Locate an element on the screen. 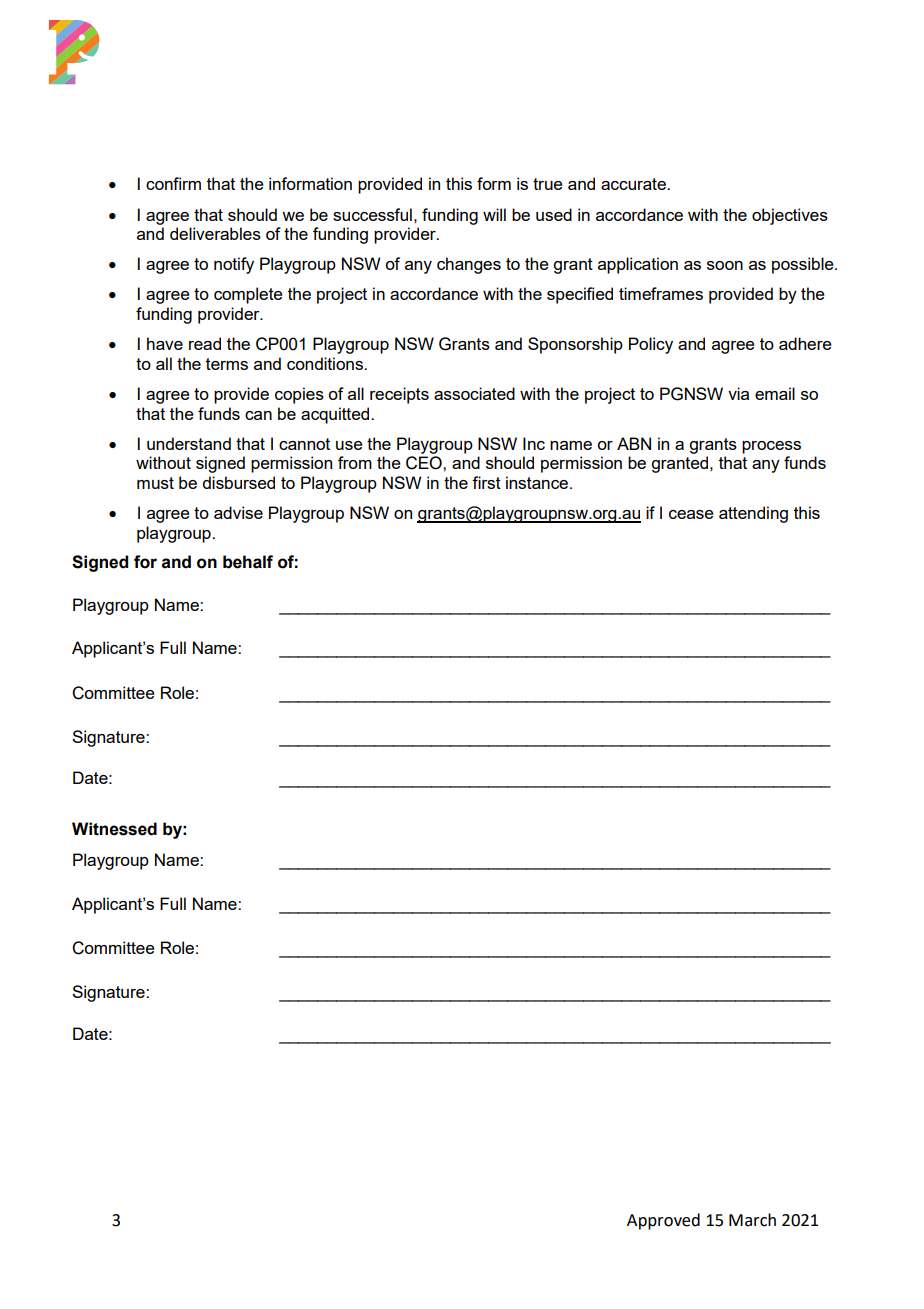 The height and width of the screenshot is (1309, 924). will is located at coordinates (494, 214).
